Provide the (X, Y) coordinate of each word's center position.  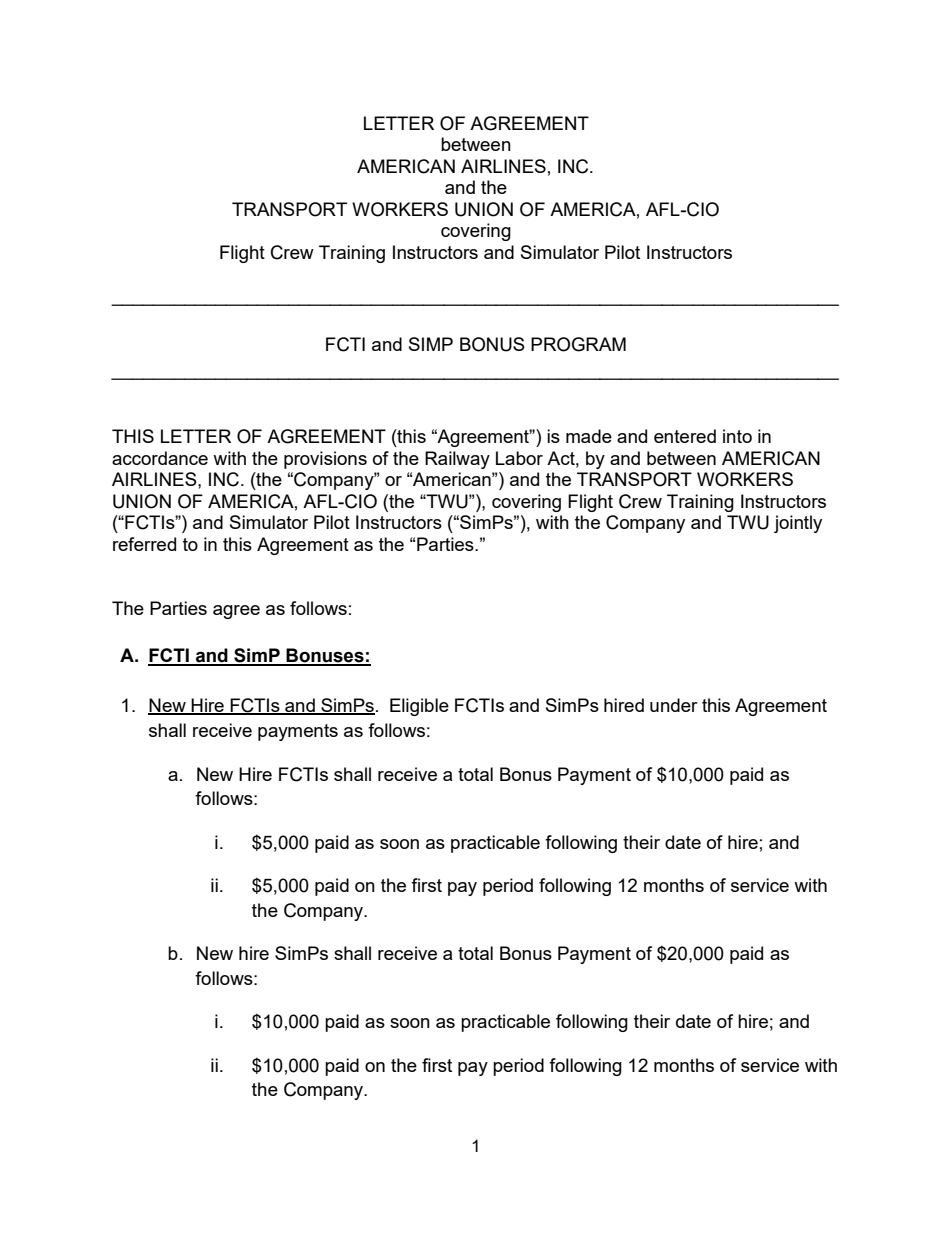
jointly (798, 524)
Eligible (419, 707)
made (589, 436)
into (737, 436)
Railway (457, 460)
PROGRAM (578, 344)
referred (144, 544)
